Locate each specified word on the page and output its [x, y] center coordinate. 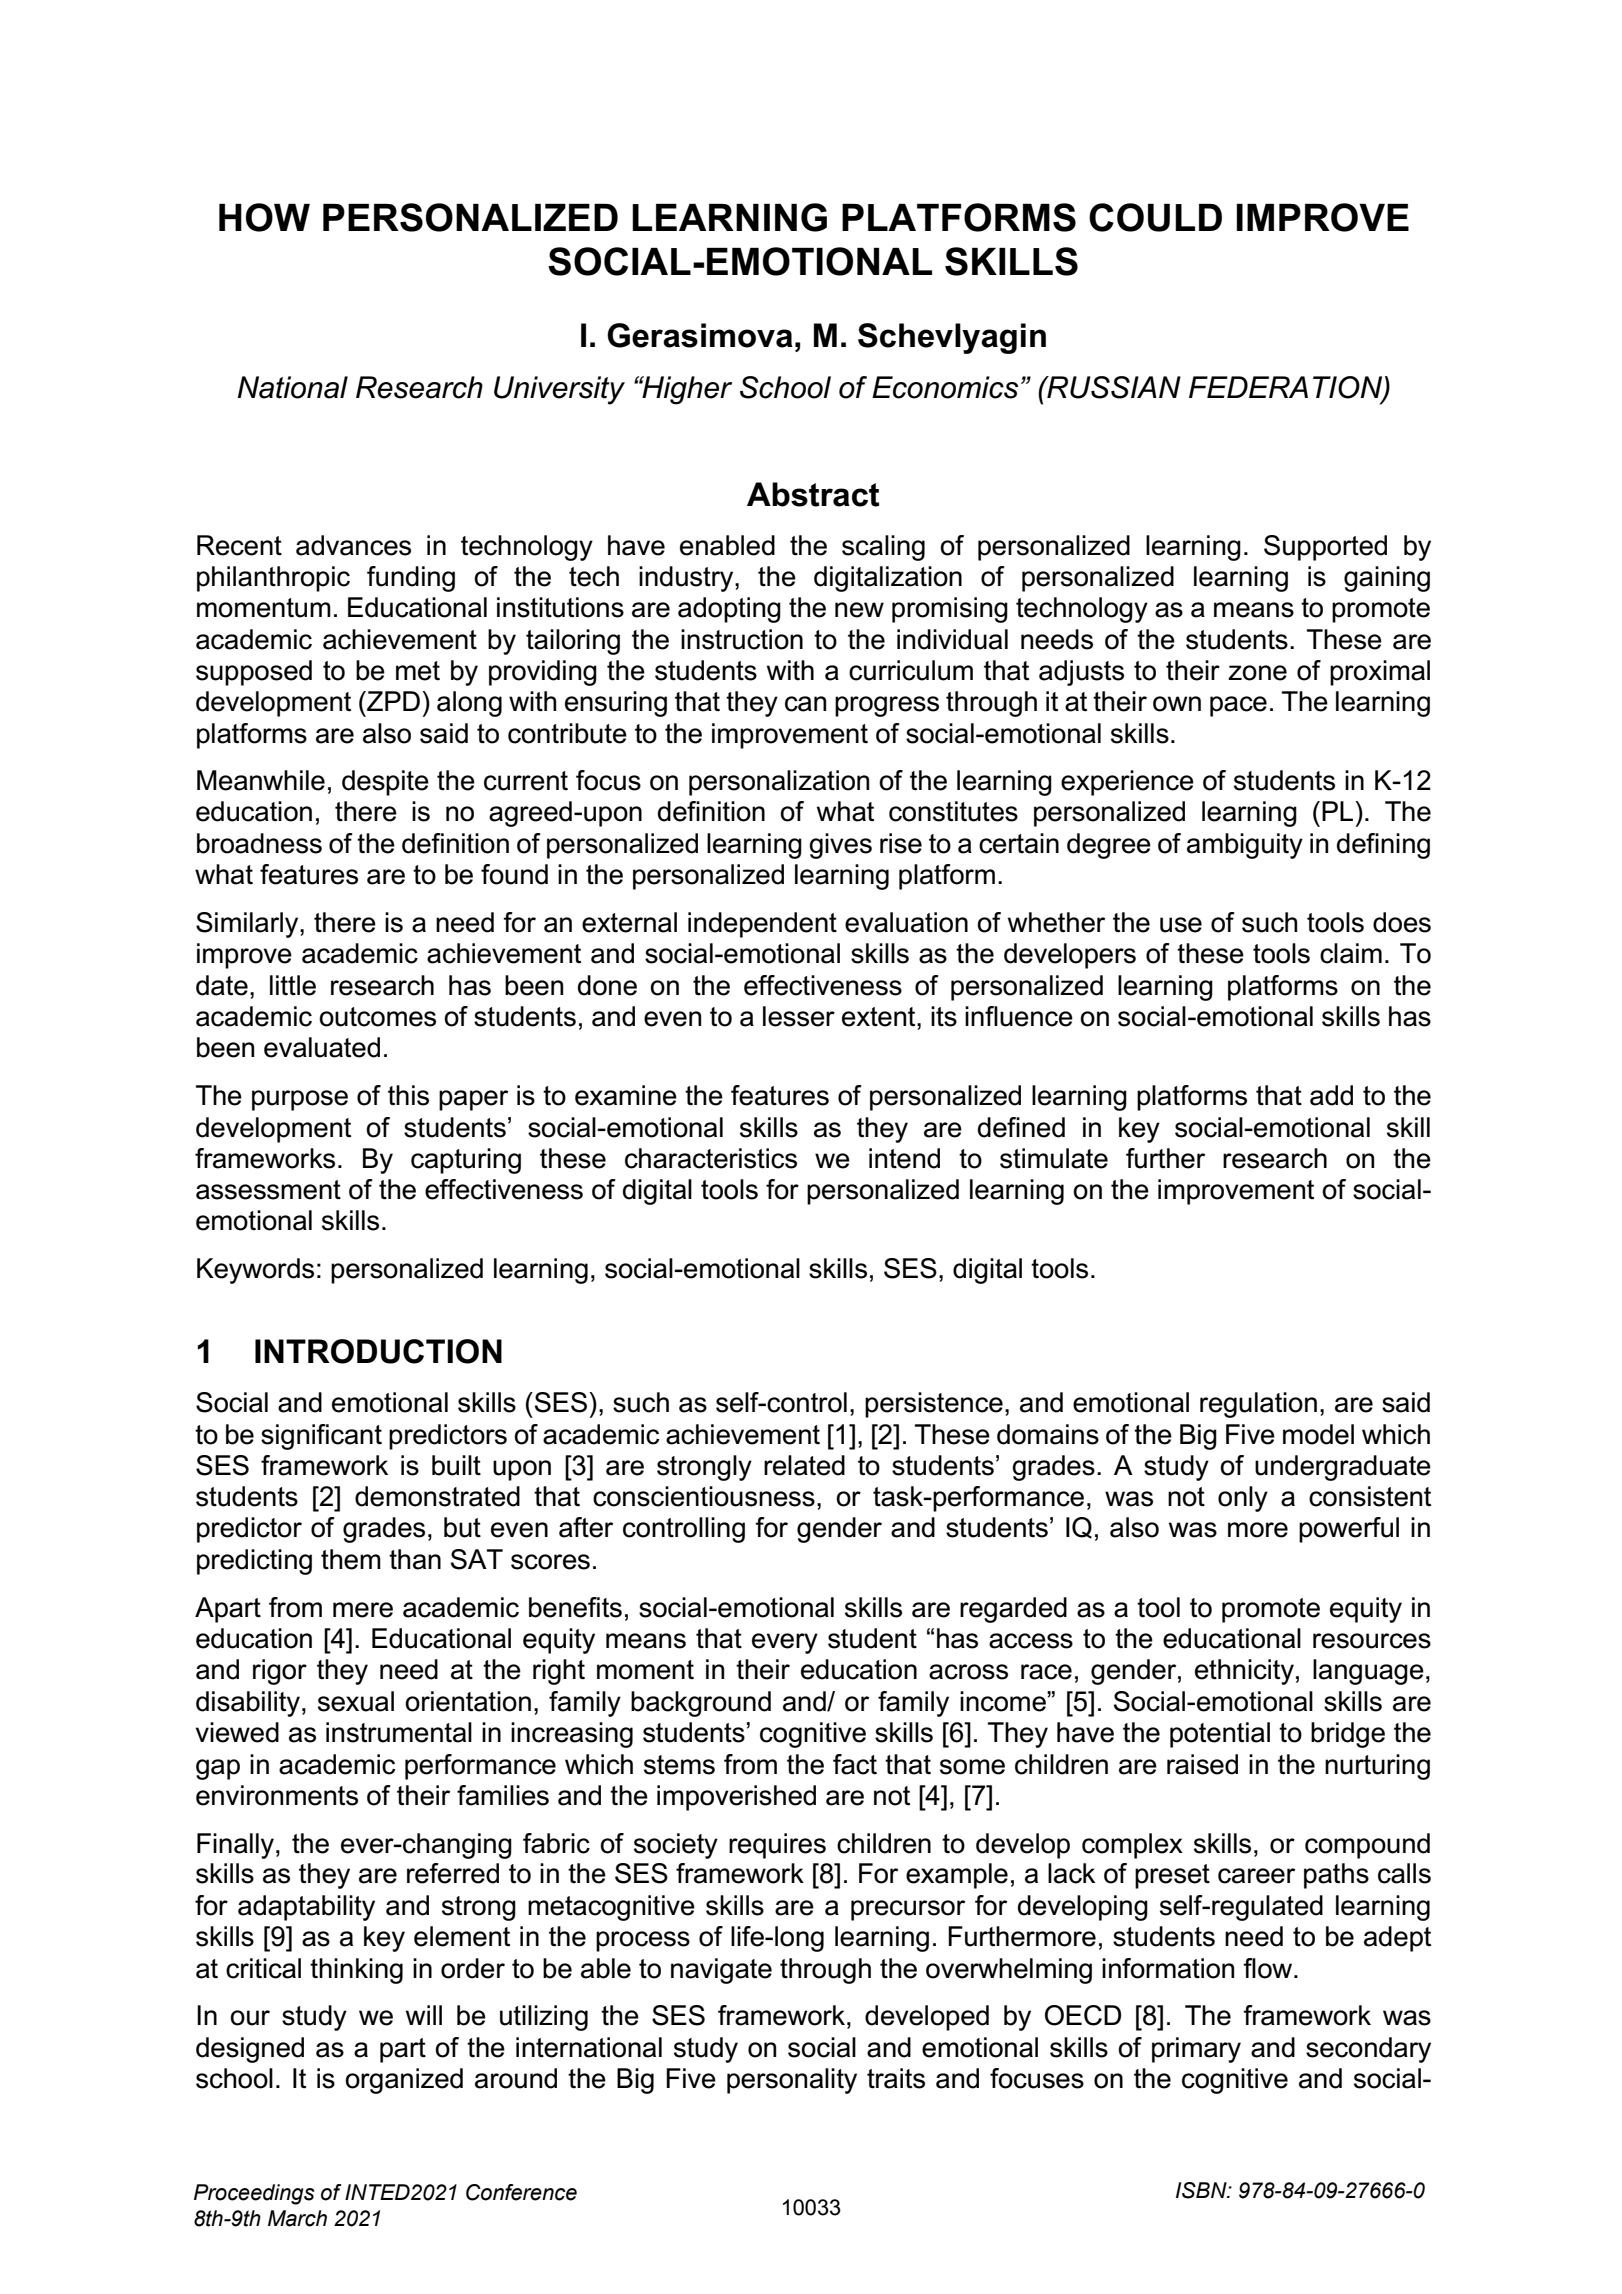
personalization [779, 783]
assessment [268, 1190]
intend [904, 1158]
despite [385, 783]
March [297, 2218]
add [1331, 1095]
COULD [1155, 217]
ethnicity [1244, 1672]
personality [792, 2081]
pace [1238, 706]
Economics [945, 387]
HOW [264, 217]
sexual [356, 1701]
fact [855, 1764]
